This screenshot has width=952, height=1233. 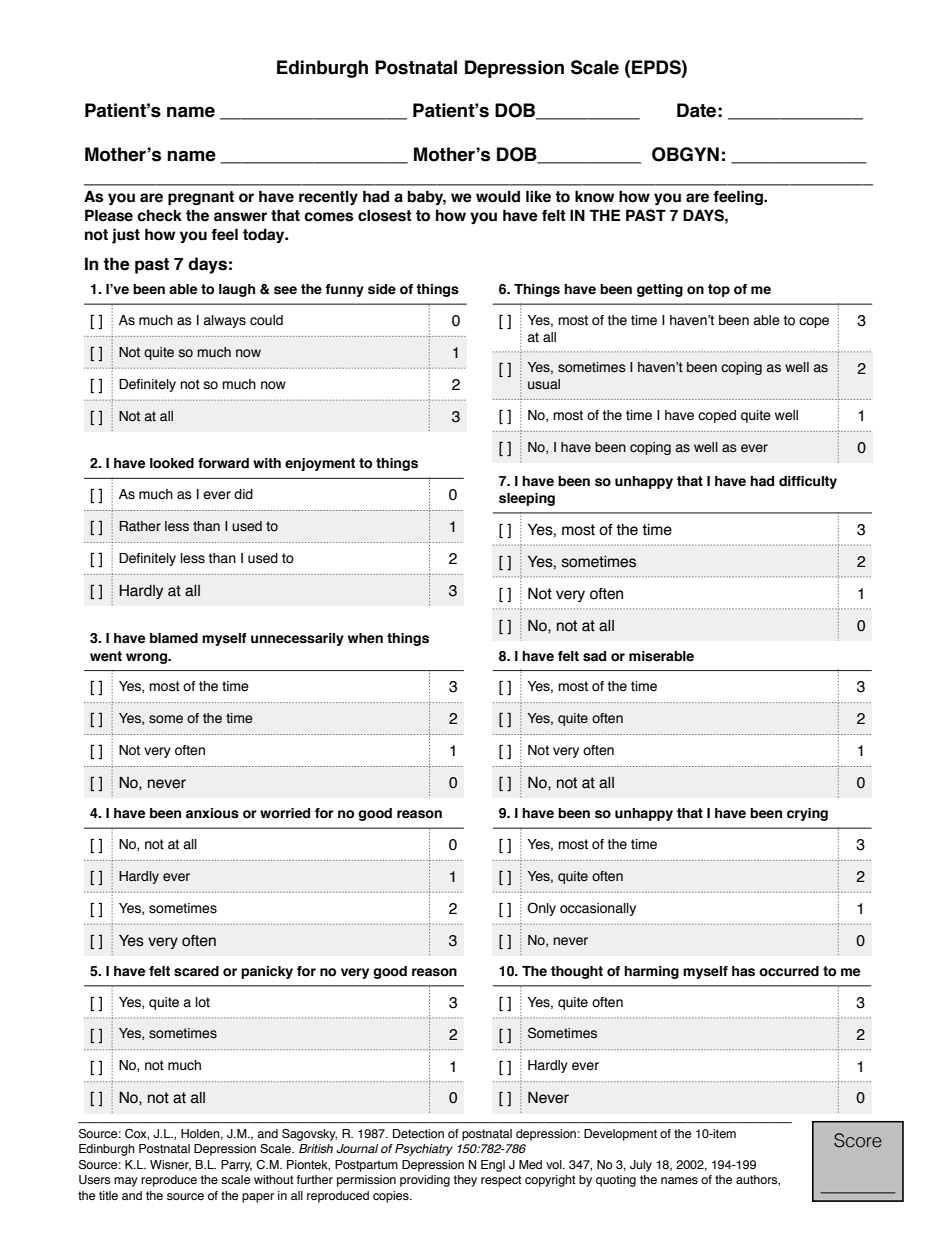 I want to click on wrong, so click(x=148, y=658).
